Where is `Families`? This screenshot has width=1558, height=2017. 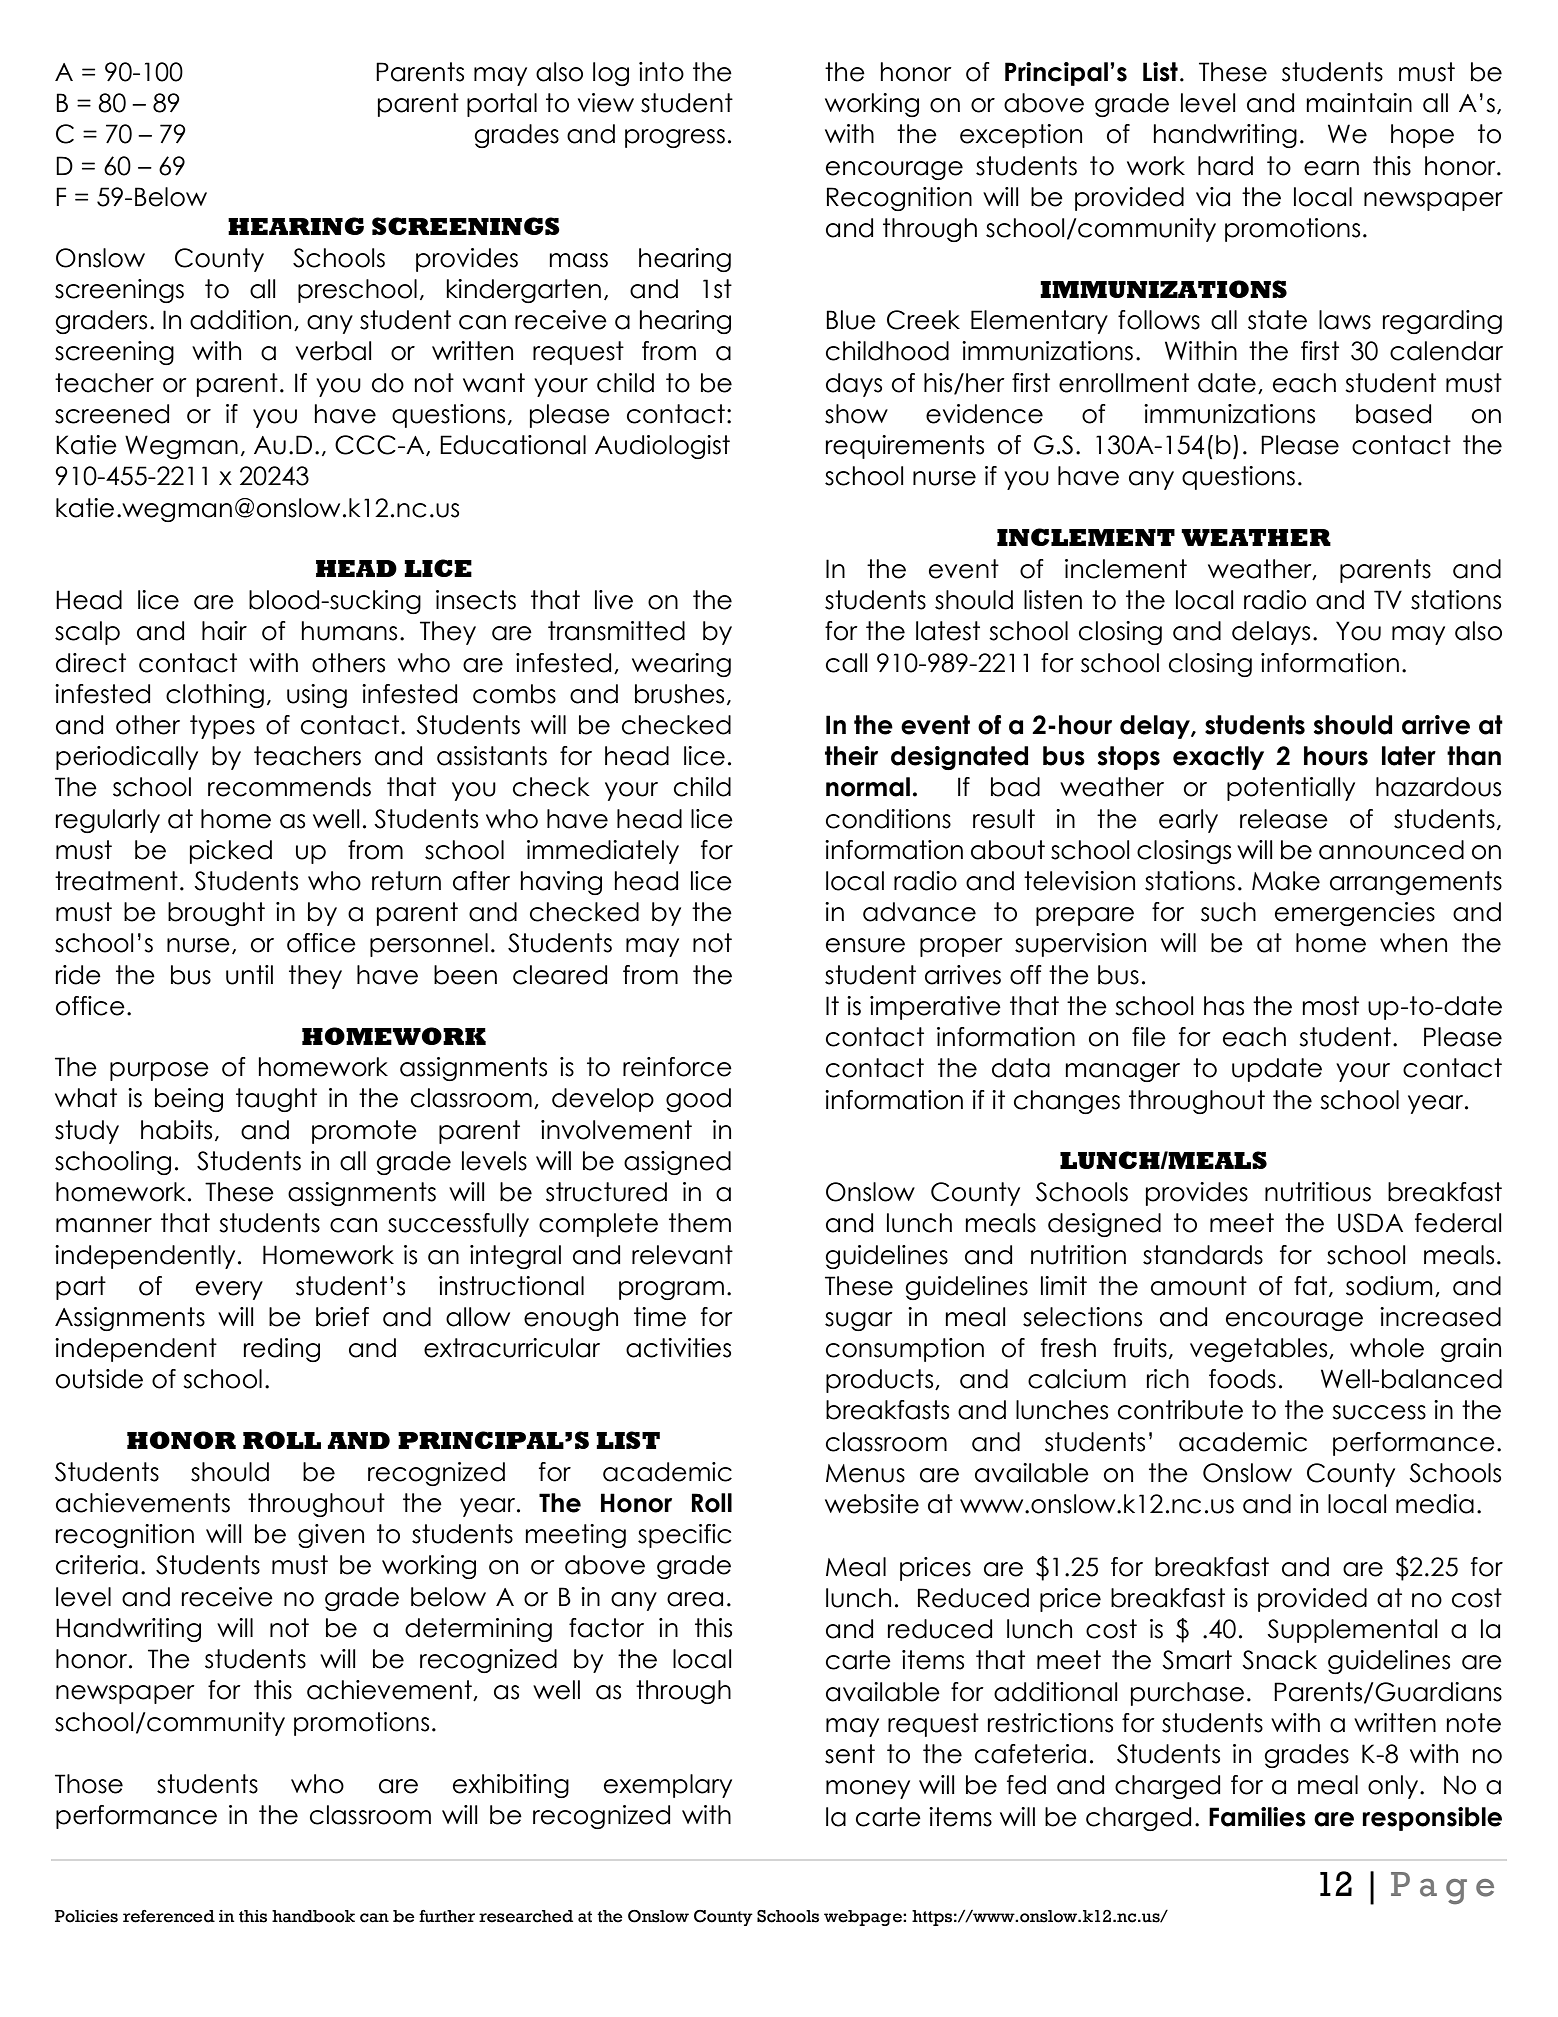
Families is located at coordinates (1257, 1817).
